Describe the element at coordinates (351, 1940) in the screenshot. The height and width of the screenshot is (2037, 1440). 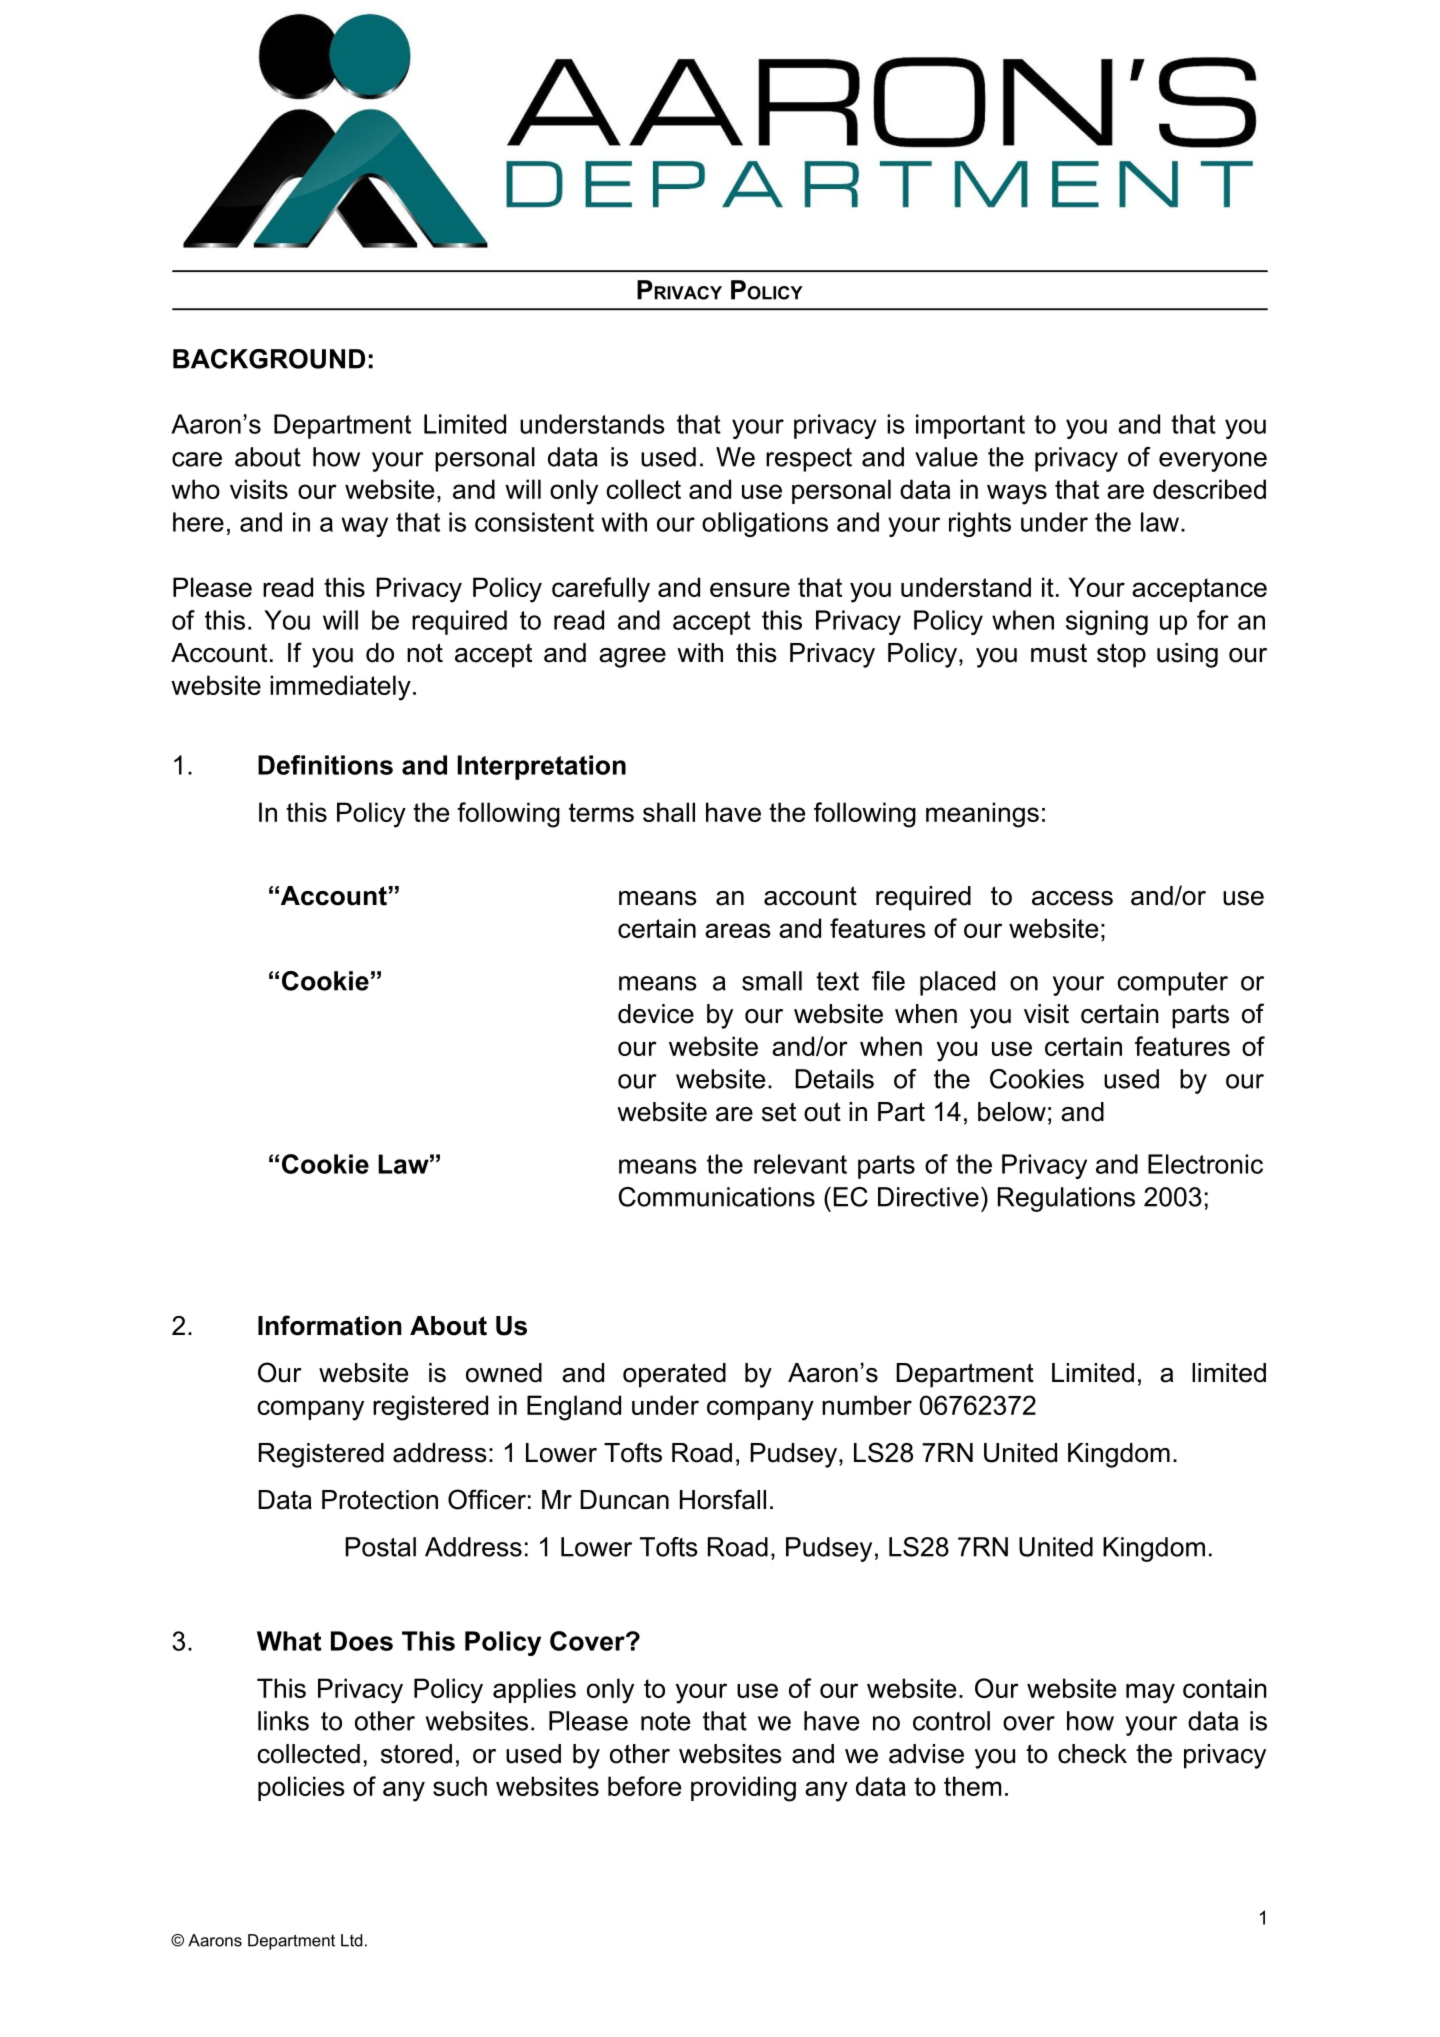
I see `Ltd` at that location.
